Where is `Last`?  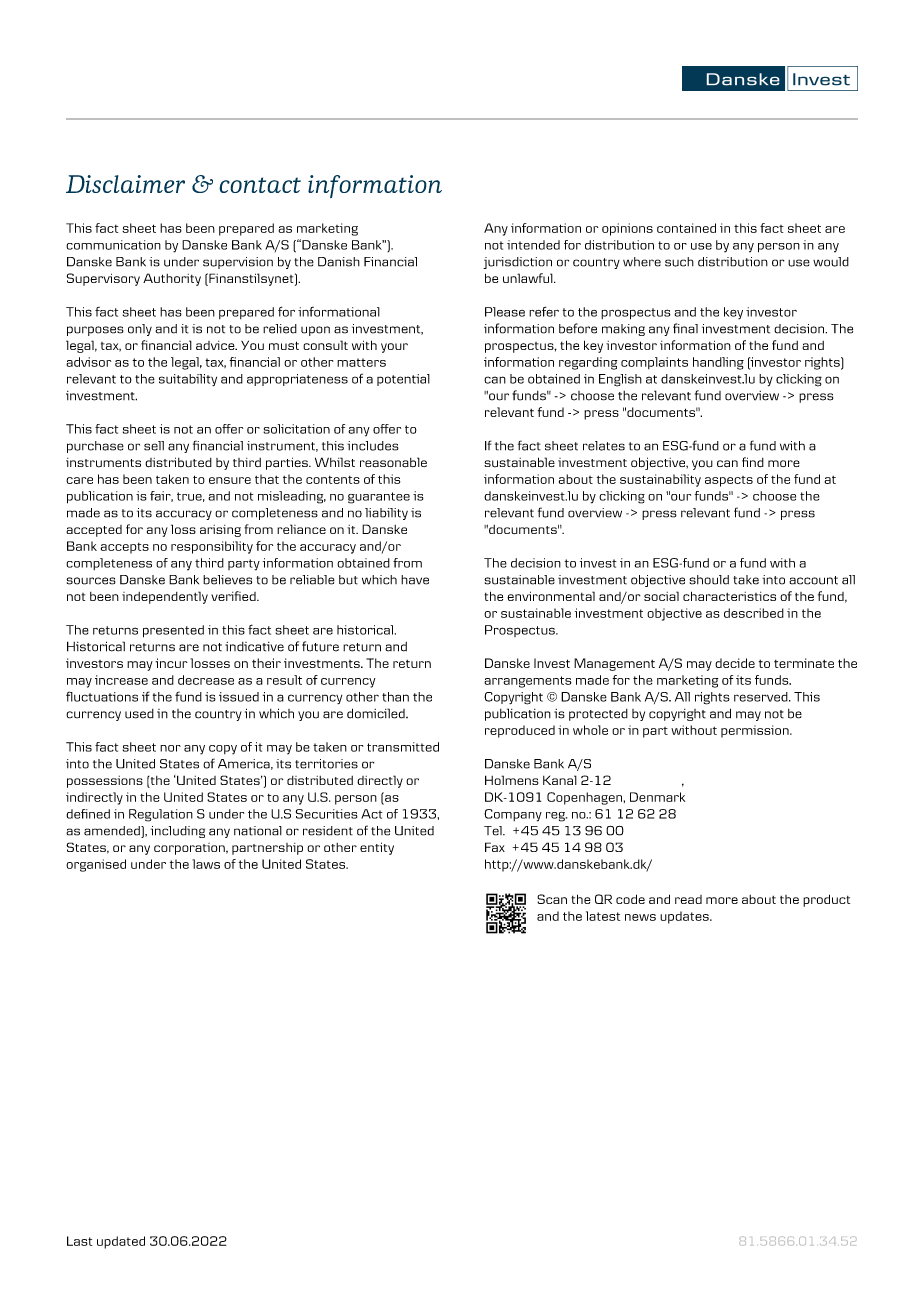 Last is located at coordinates (79, 1241).
